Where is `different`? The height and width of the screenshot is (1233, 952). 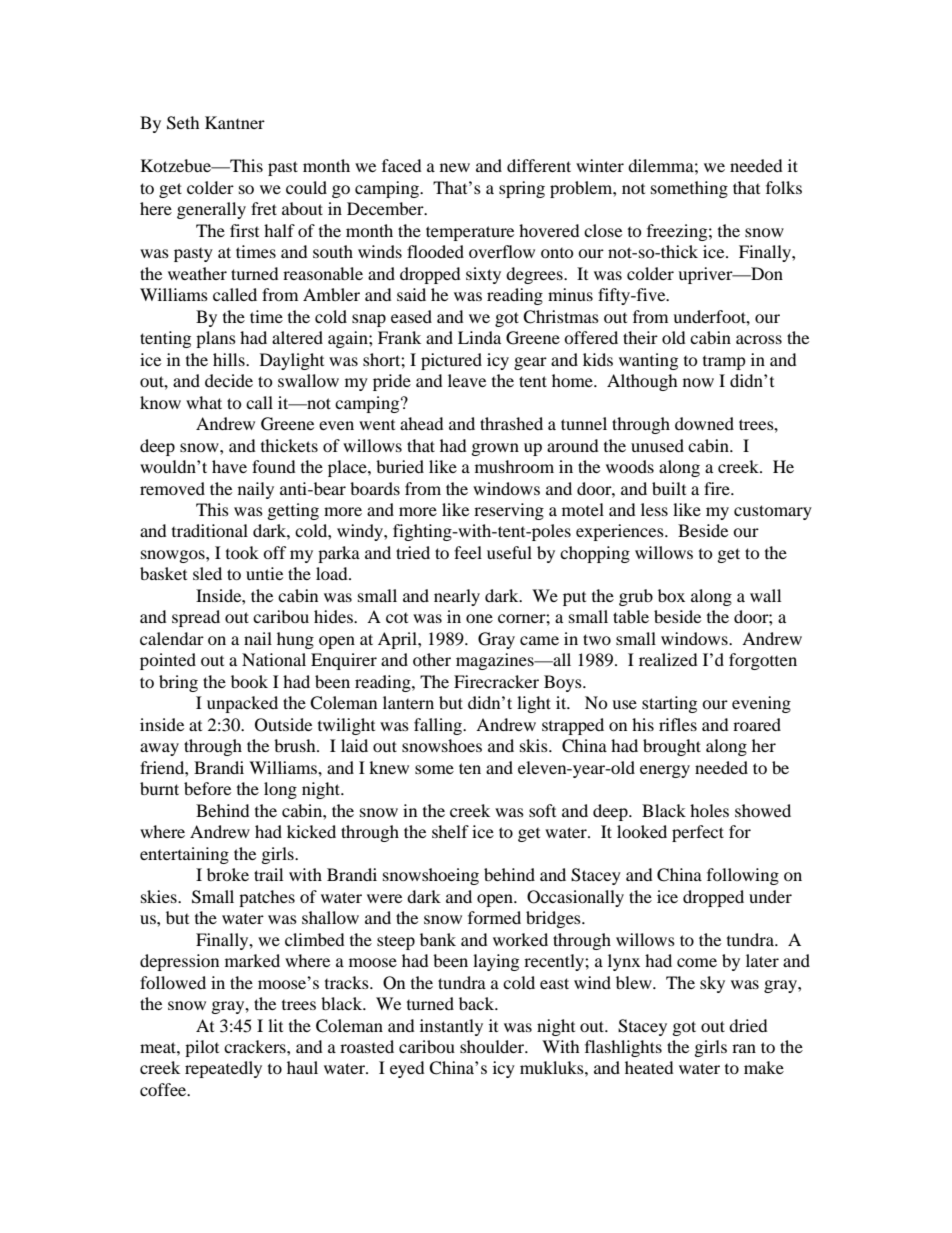 different is located at coordinates (539, 165).
